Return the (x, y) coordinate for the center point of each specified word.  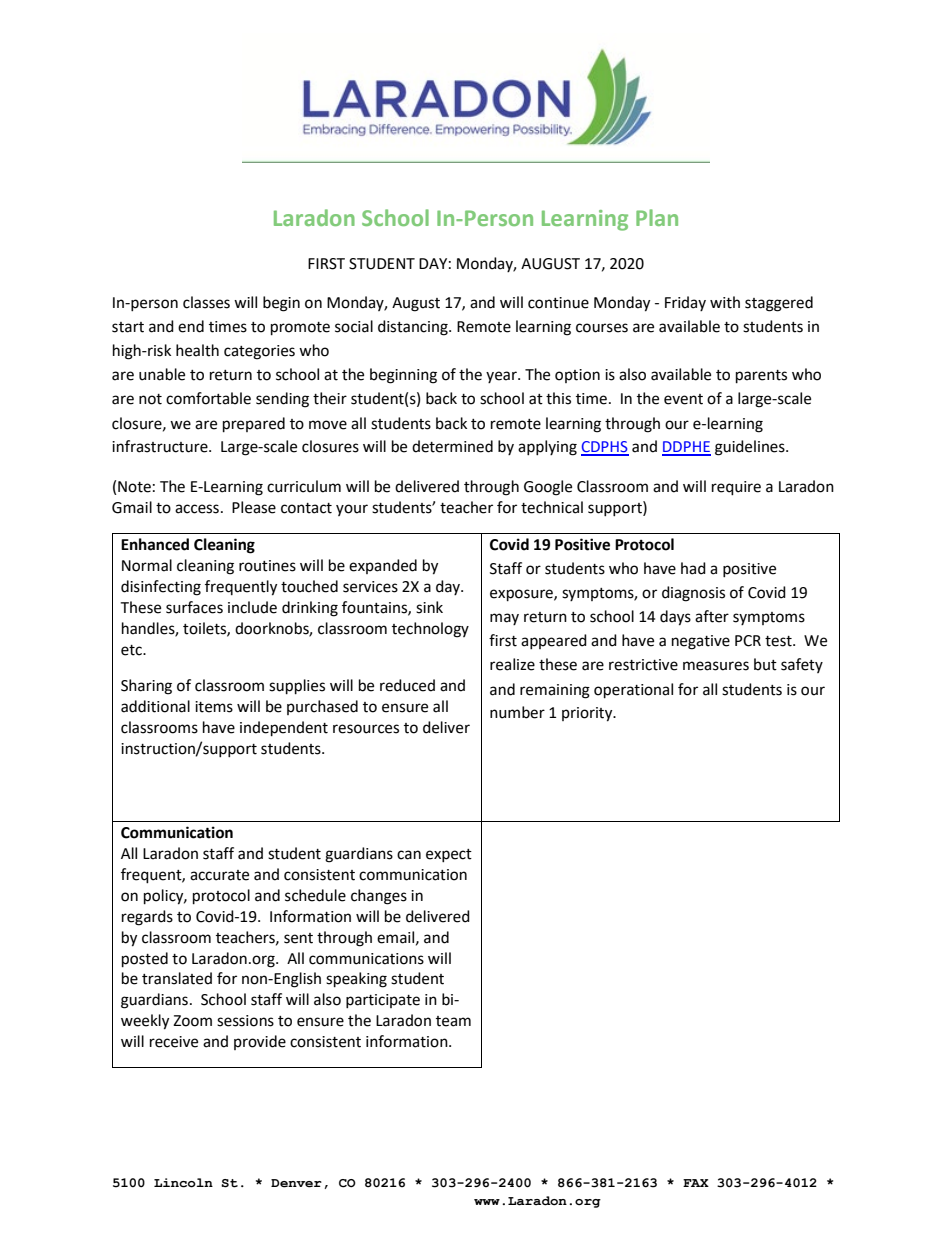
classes (206, 302)
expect (449, 855)
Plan (657, 217)
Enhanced (155, 544)
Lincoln (183, 1183)
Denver (296, 1183)
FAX (696, 1183)
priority (588, 714)
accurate (219, 875)
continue (558, 303)
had (693, 568)
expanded (383, 566)
